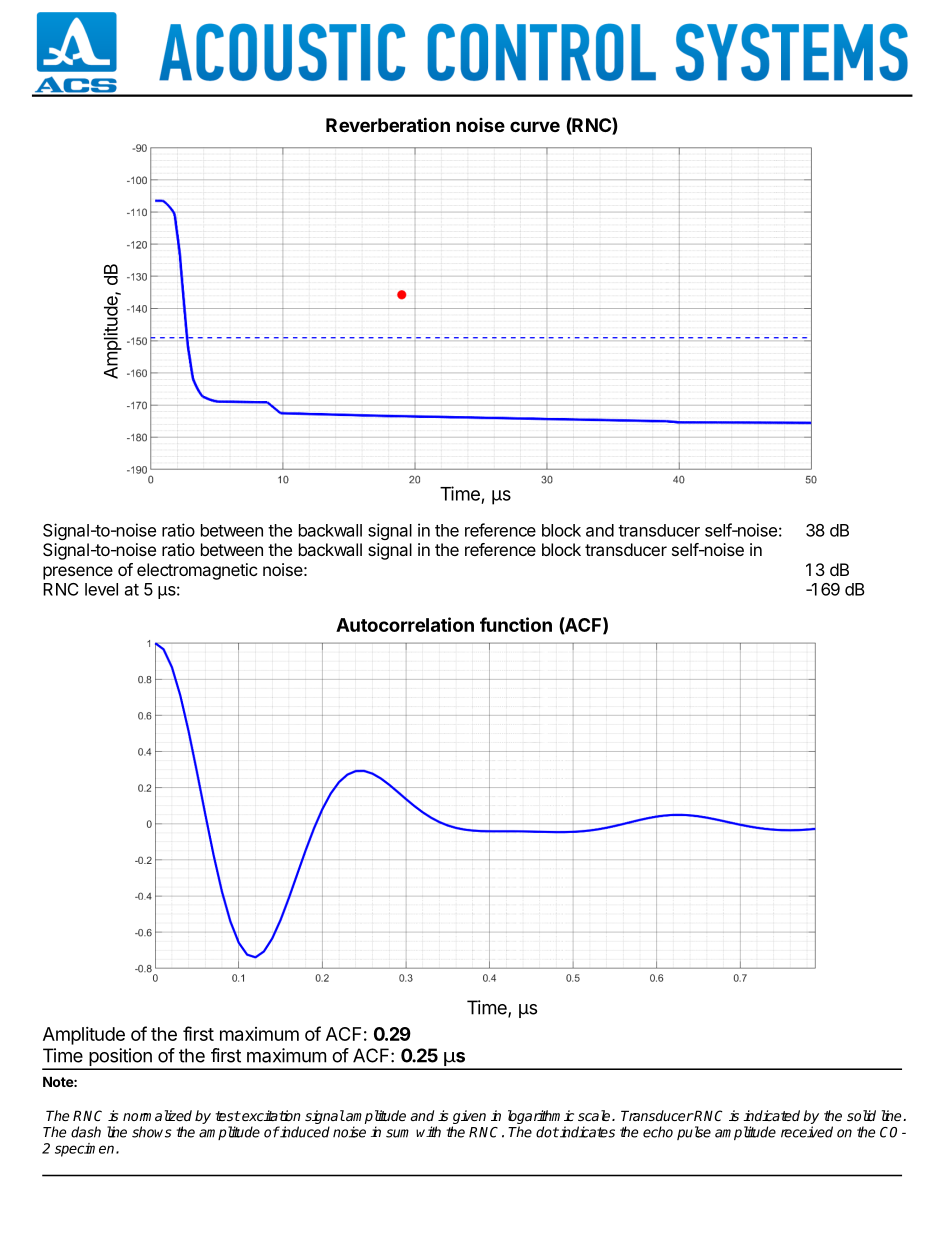  What do you see at coordinates (78, 573) in the page?
I see `presence` at bounding box center [78, 573].
